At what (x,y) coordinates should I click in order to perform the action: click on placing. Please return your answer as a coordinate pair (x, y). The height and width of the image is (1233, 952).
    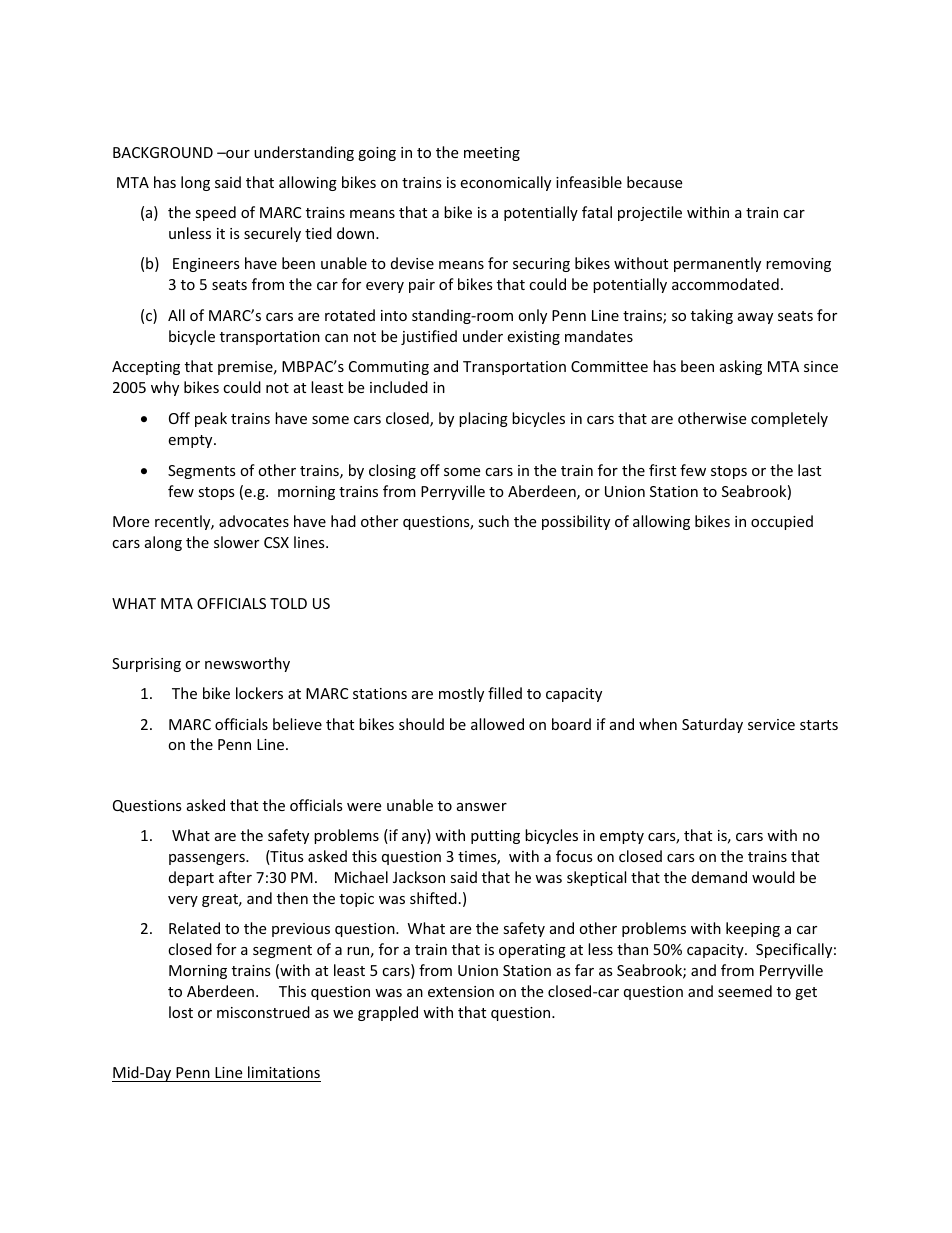
    Looking at the image, I should click on (483, 419).
